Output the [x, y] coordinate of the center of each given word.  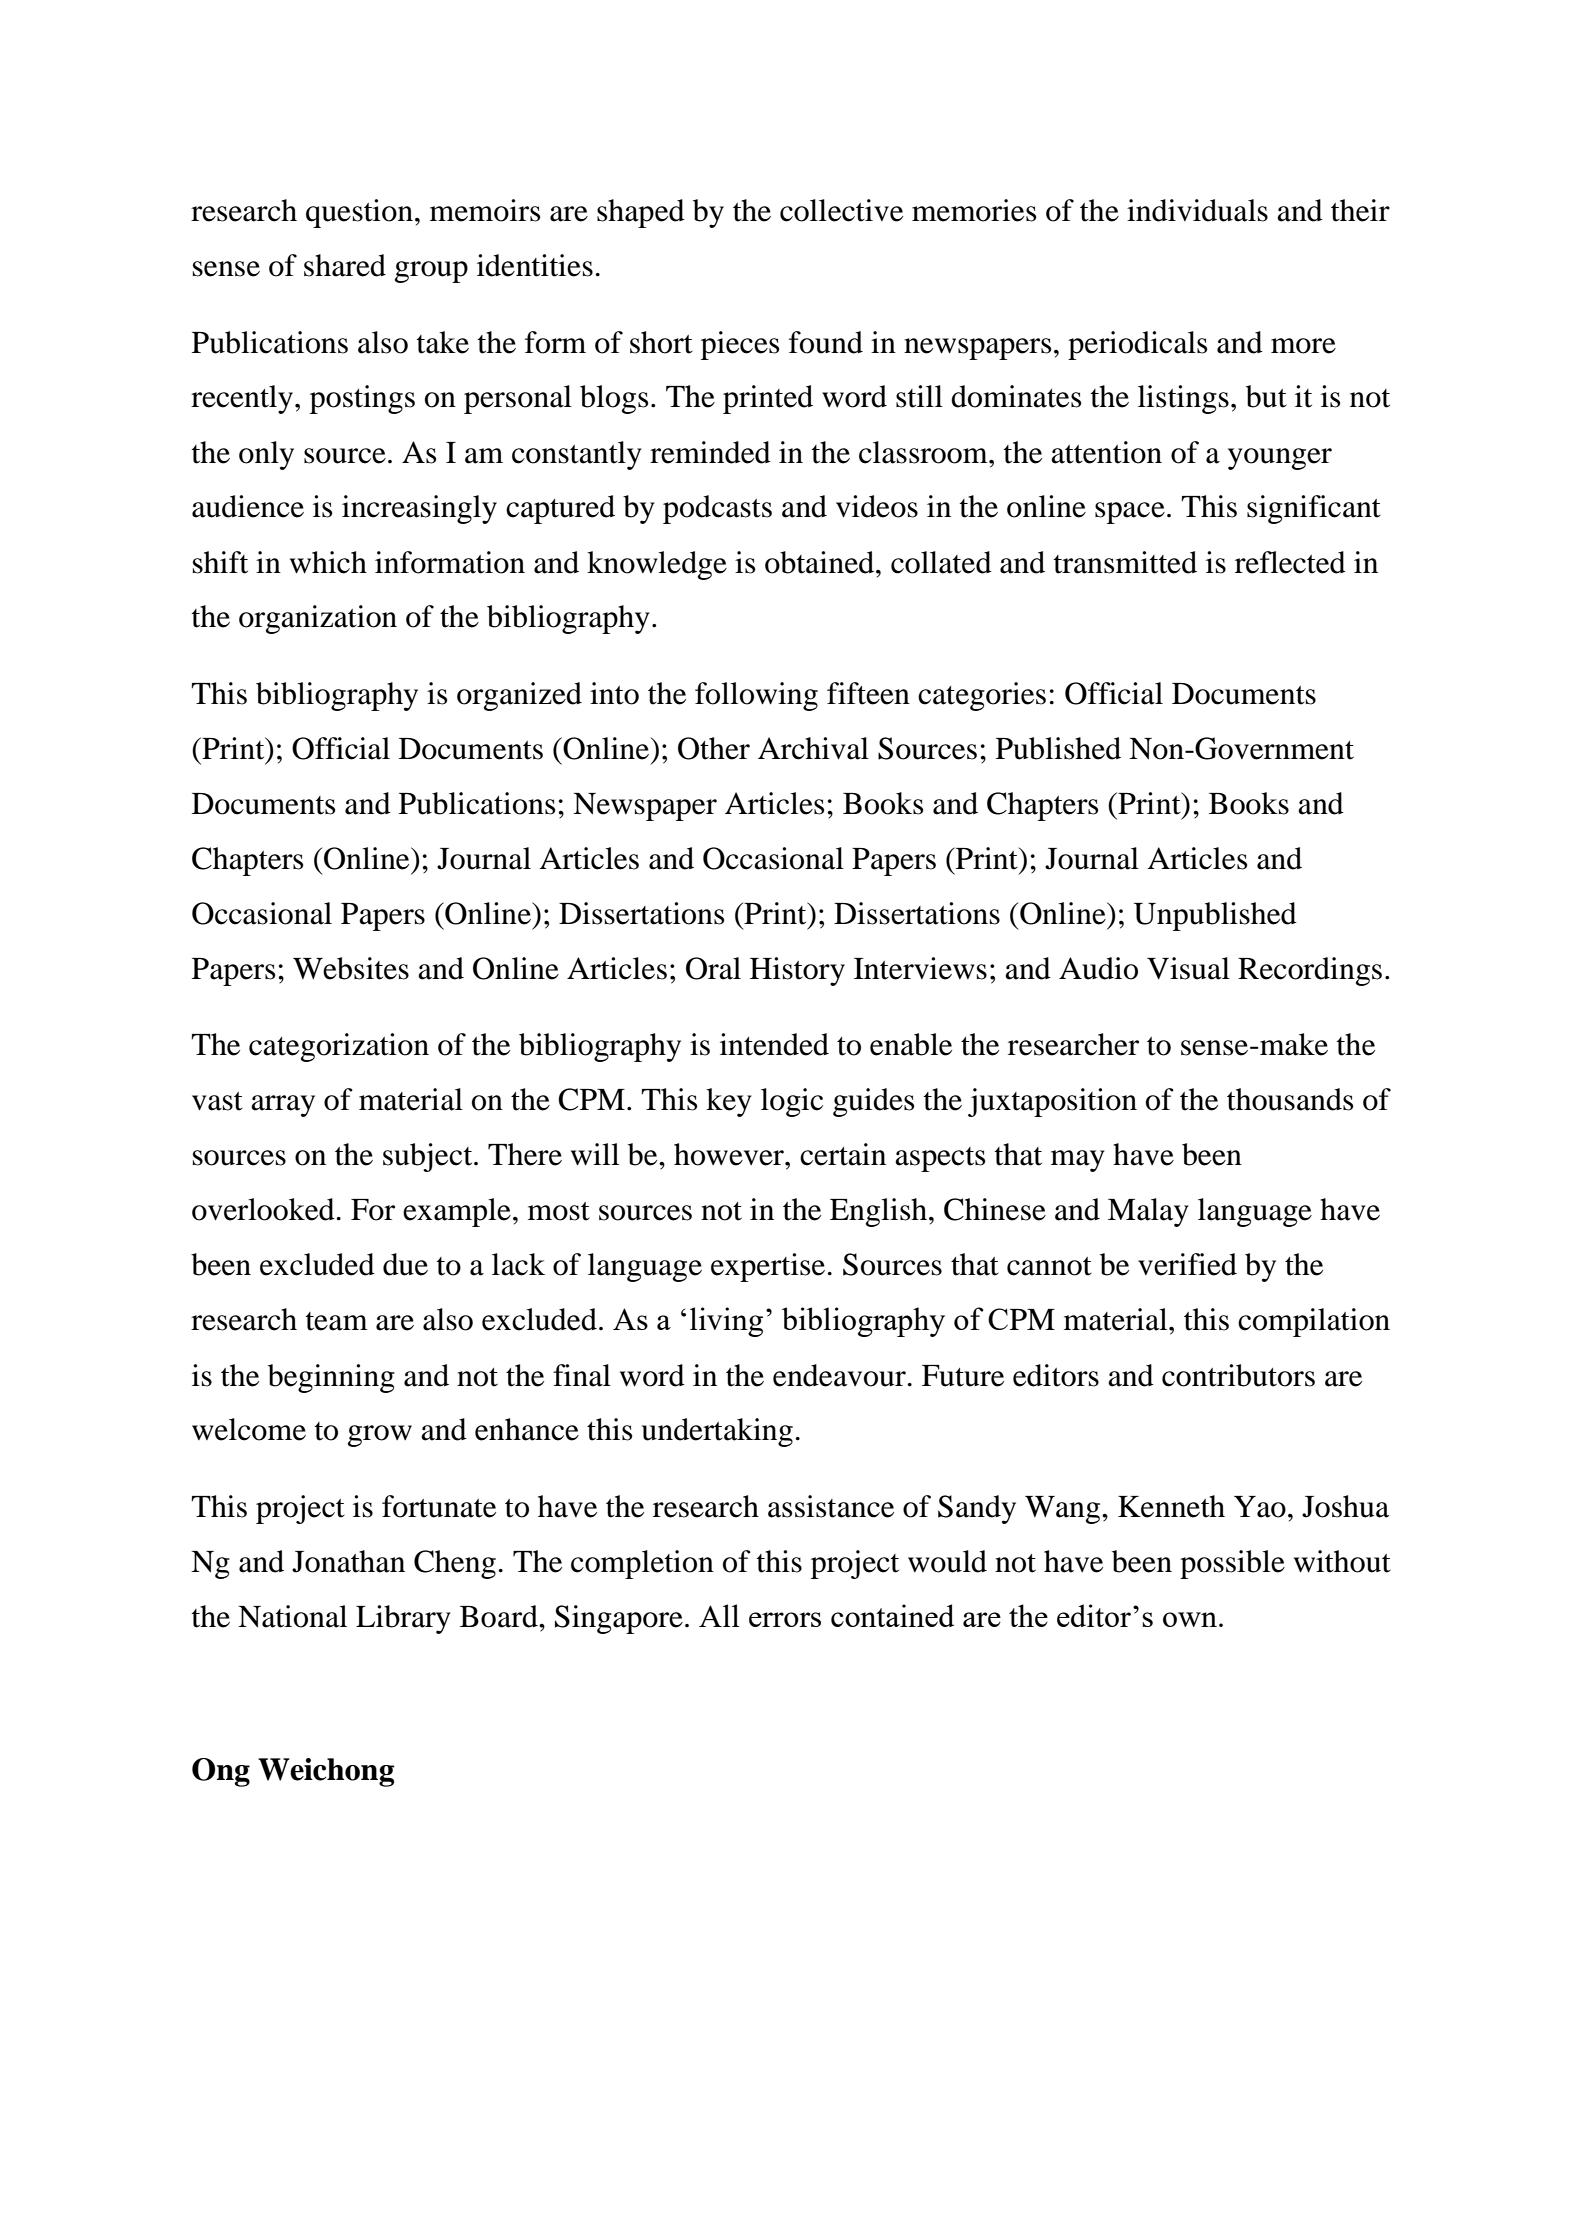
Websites [351, 968]
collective [841, 210]
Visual [1188, 968]
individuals [1197, 210]
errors [785, 1619]
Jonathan [348, 1561]
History [797, 971]
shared [345, 265]
